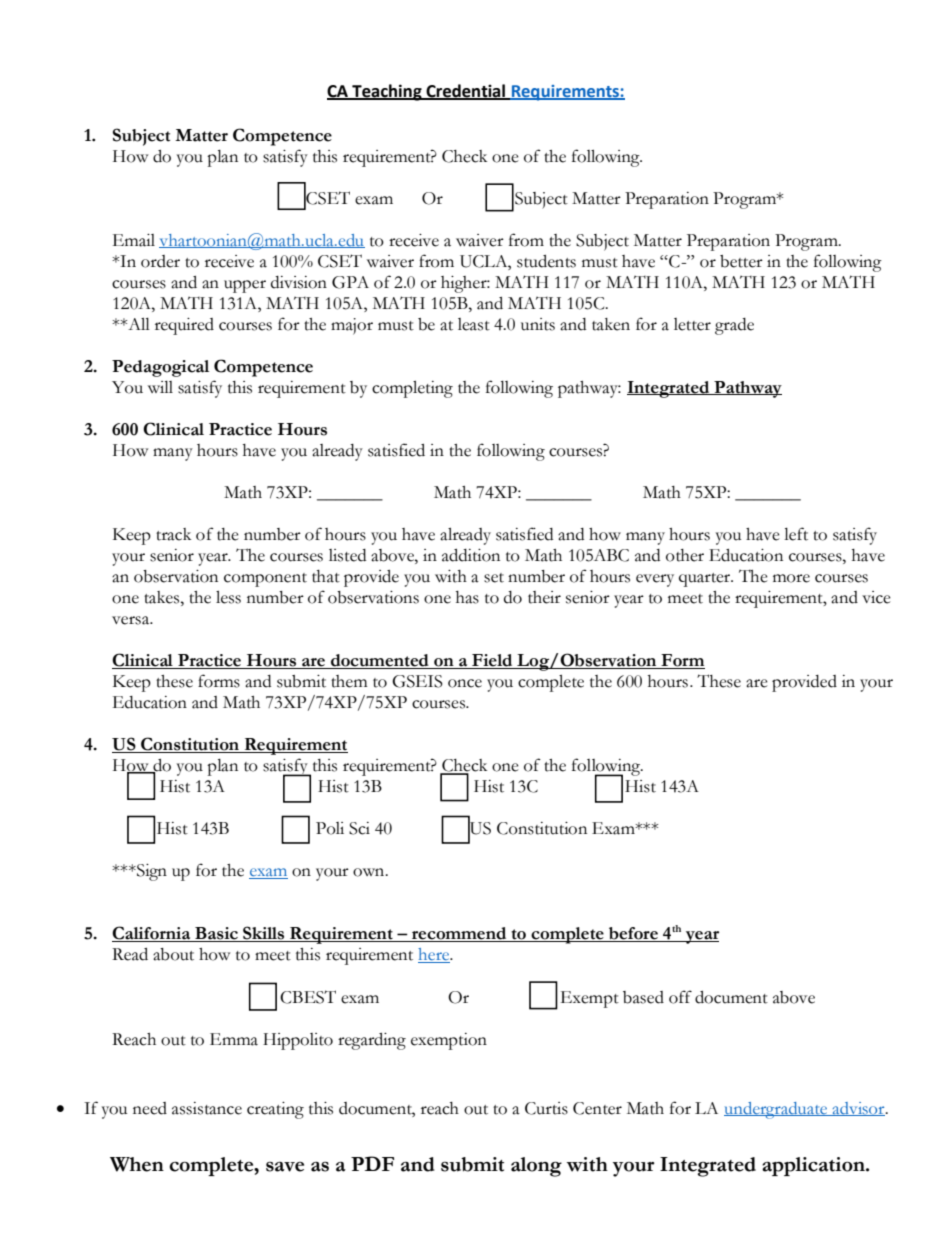 The width and height of the image is (952, 1233). What do you see at coordinates (777, 1110) in the image?
I see `undergraduate` at bounding box center [777, 1110].
